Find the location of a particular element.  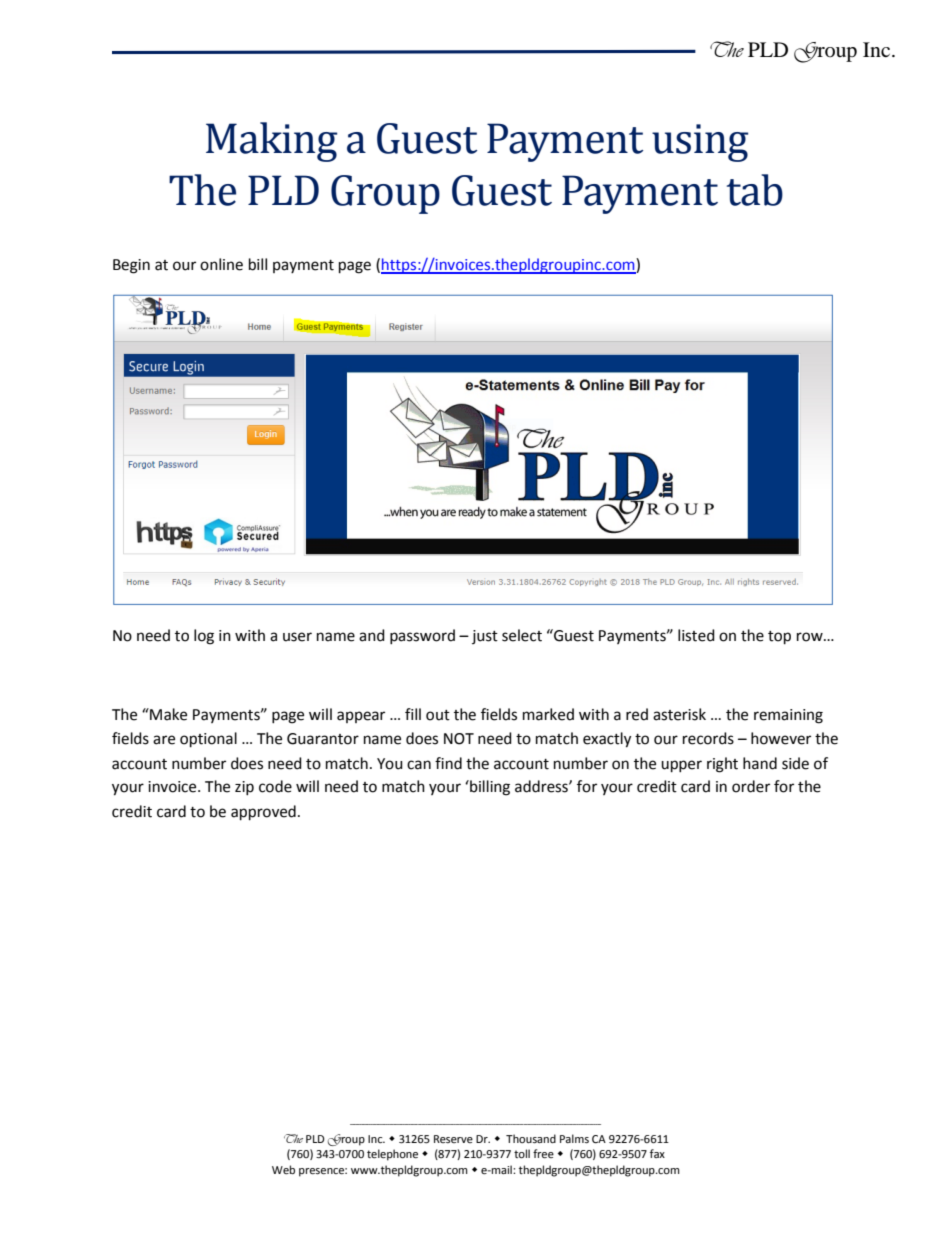

Begin is located at coordinates (131, 266).
